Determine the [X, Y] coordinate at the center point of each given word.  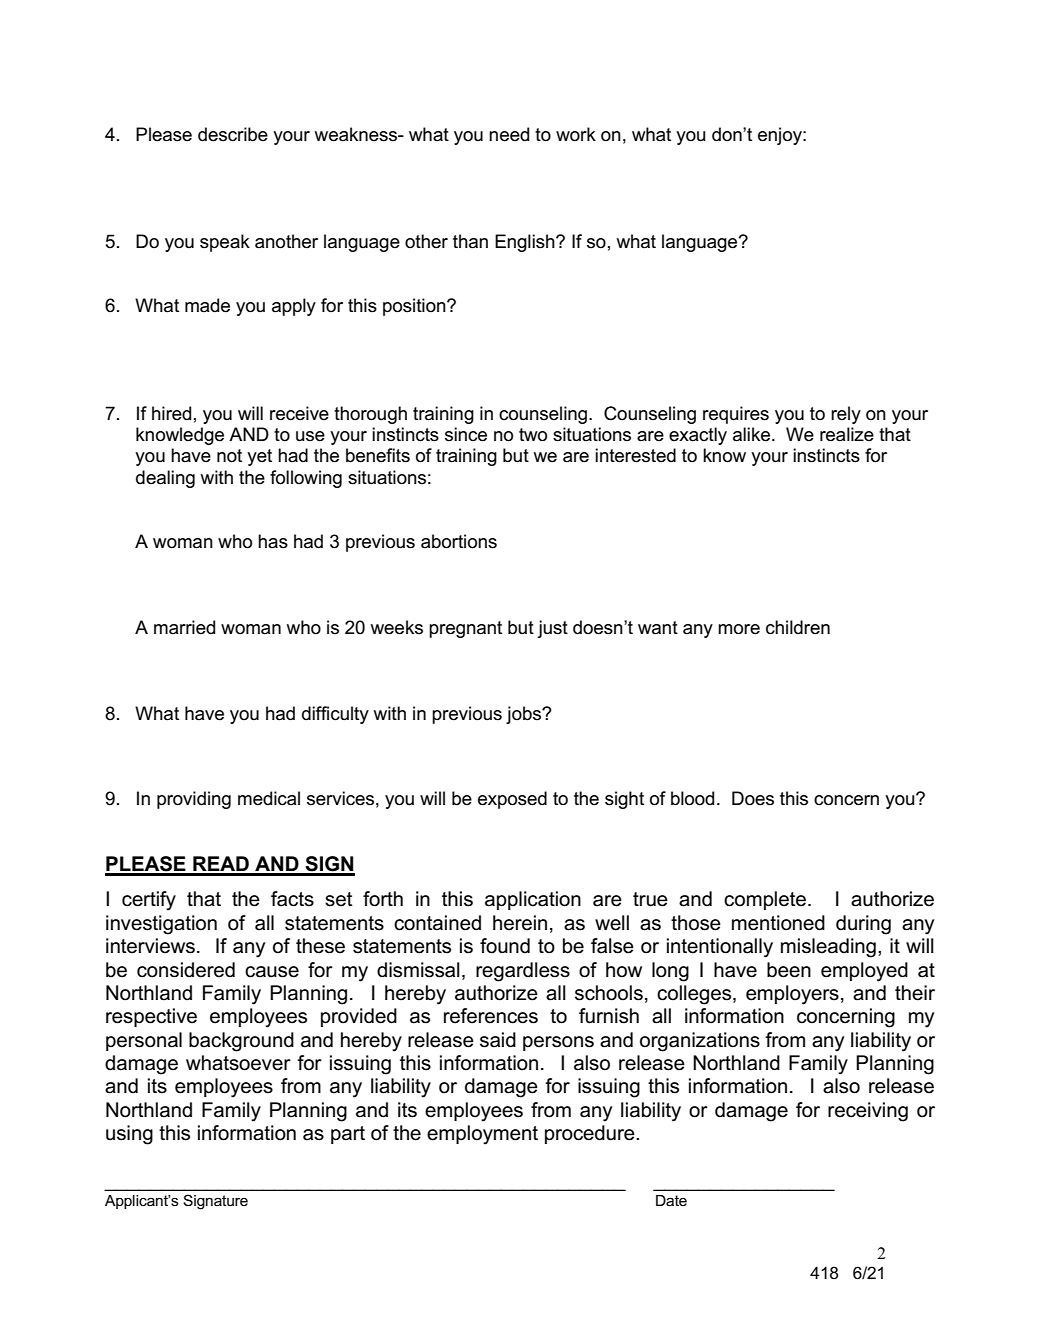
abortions [459, 541]
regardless [523, 972]
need [509, 134]
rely [846, 415]
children [798, 627]
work [576, 134]
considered [186, 970]
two [533, 435]
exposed [512, 800]
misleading [828, 948]
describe [233, 134]
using [129, 1135]
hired [171, 413]
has [273, 541]
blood [692, 798]
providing [194, 800]
